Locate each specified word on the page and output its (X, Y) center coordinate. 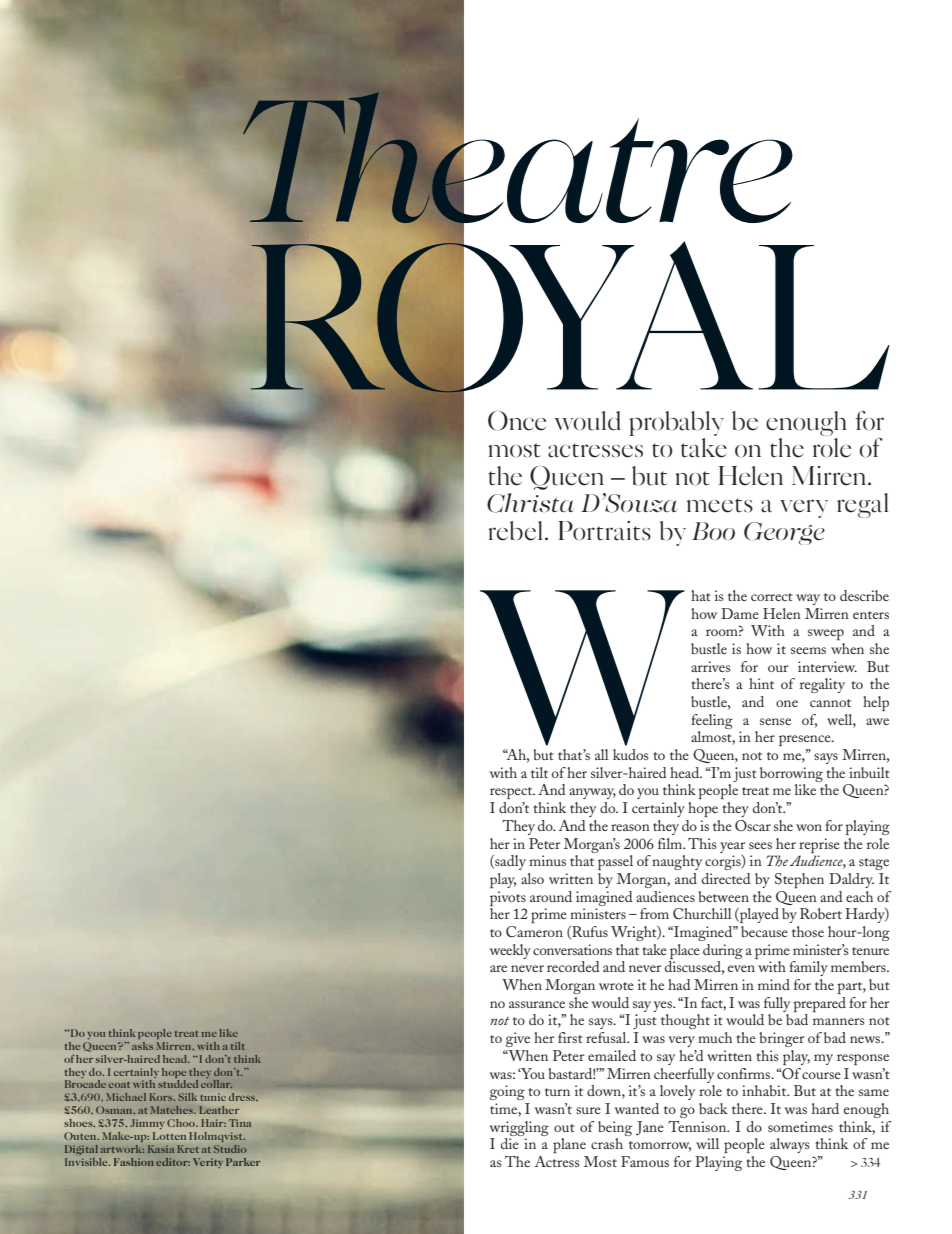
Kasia (161, 1149)
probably (676, 423)
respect (512, 793)
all (602, 754)
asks (142, 1046)
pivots (508, 898)
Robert (821, 913)
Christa (530, 503)
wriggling (519, 1128)
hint (761, 683)
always (790, 1145)
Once (517, 421)
